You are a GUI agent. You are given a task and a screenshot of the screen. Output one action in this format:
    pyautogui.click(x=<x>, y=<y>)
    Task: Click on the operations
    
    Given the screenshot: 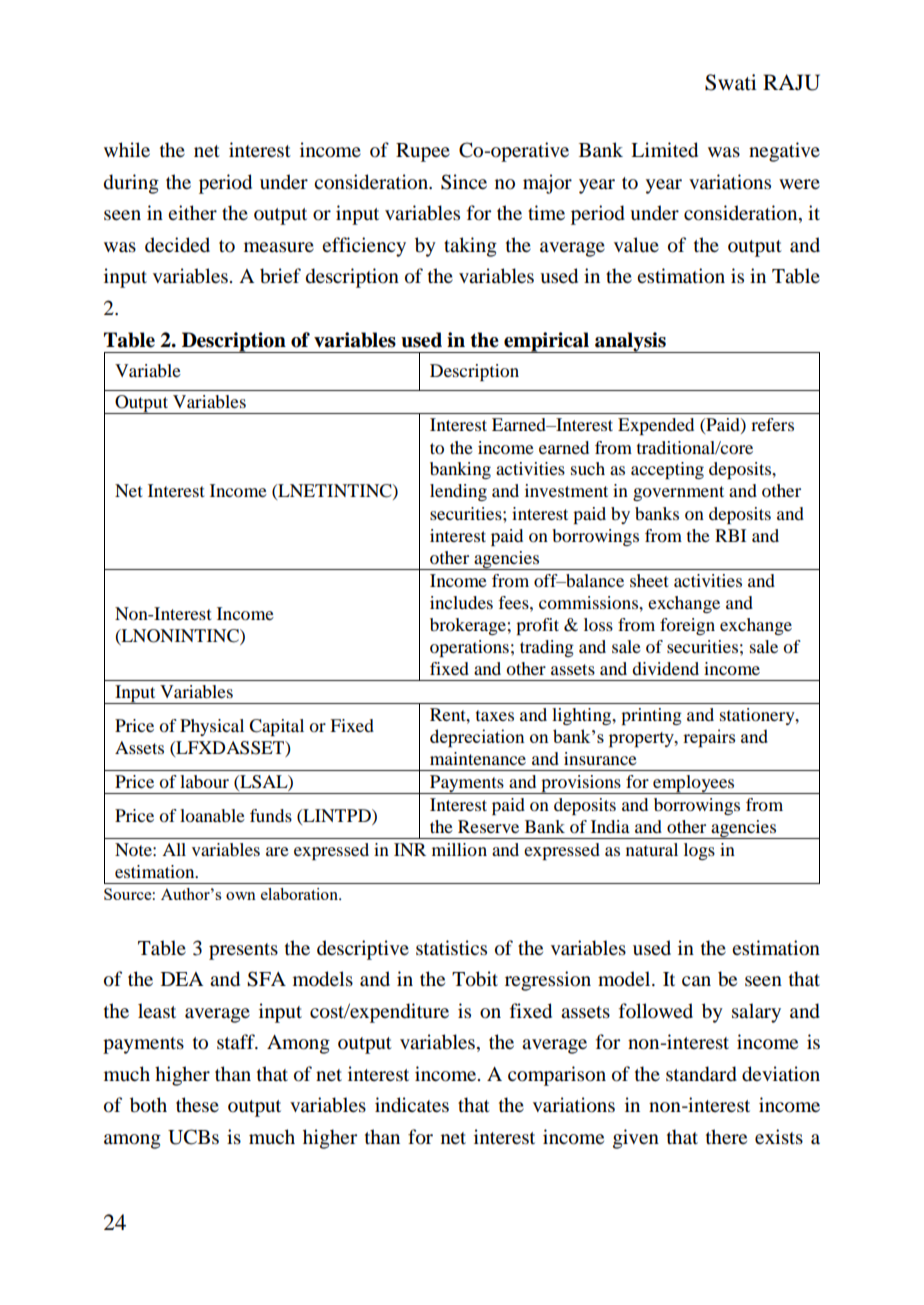 What is the action you would take?
    pyautogui.click(x=469, y=648)
